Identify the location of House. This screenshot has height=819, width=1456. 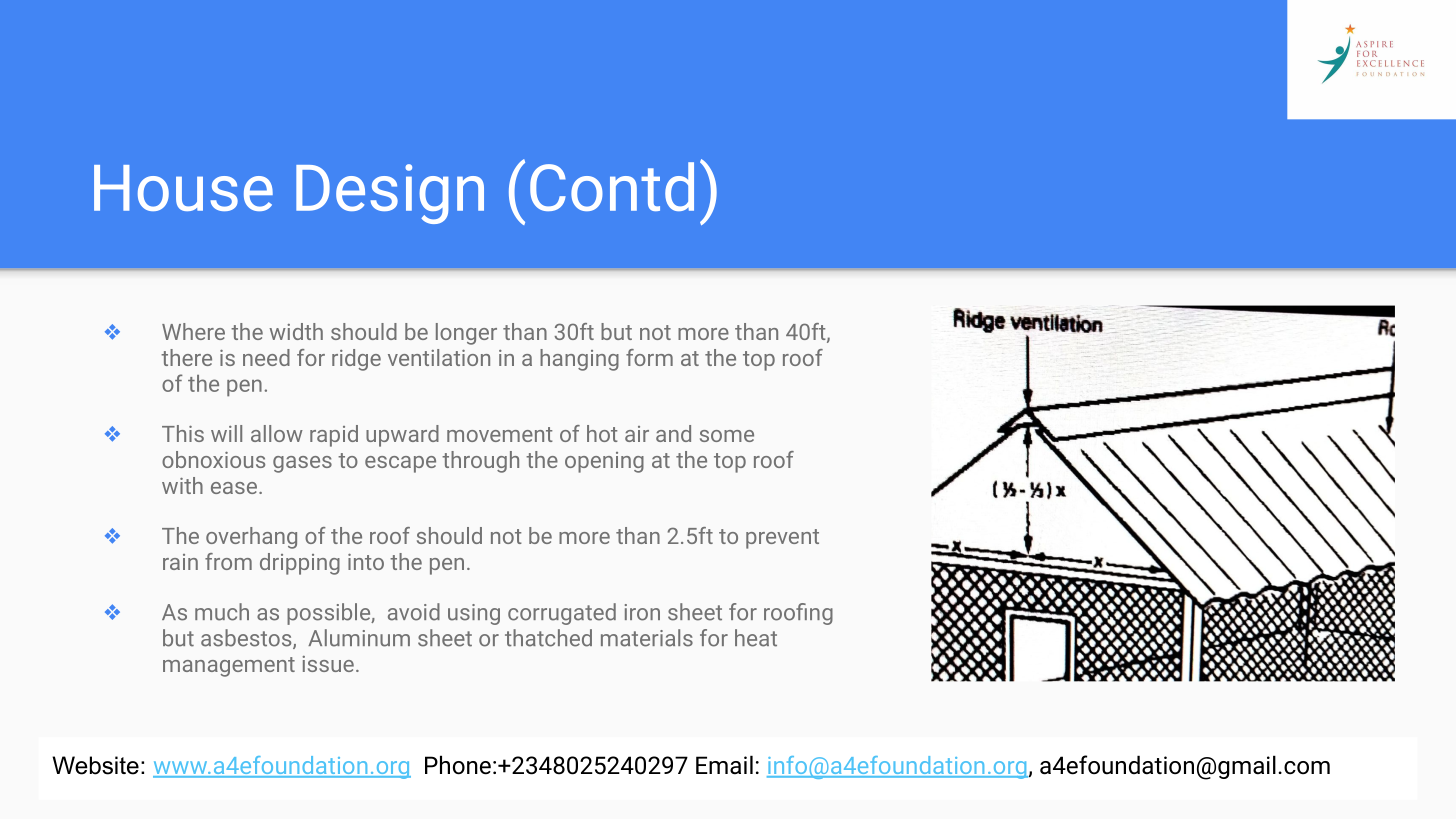
(183, 188).
